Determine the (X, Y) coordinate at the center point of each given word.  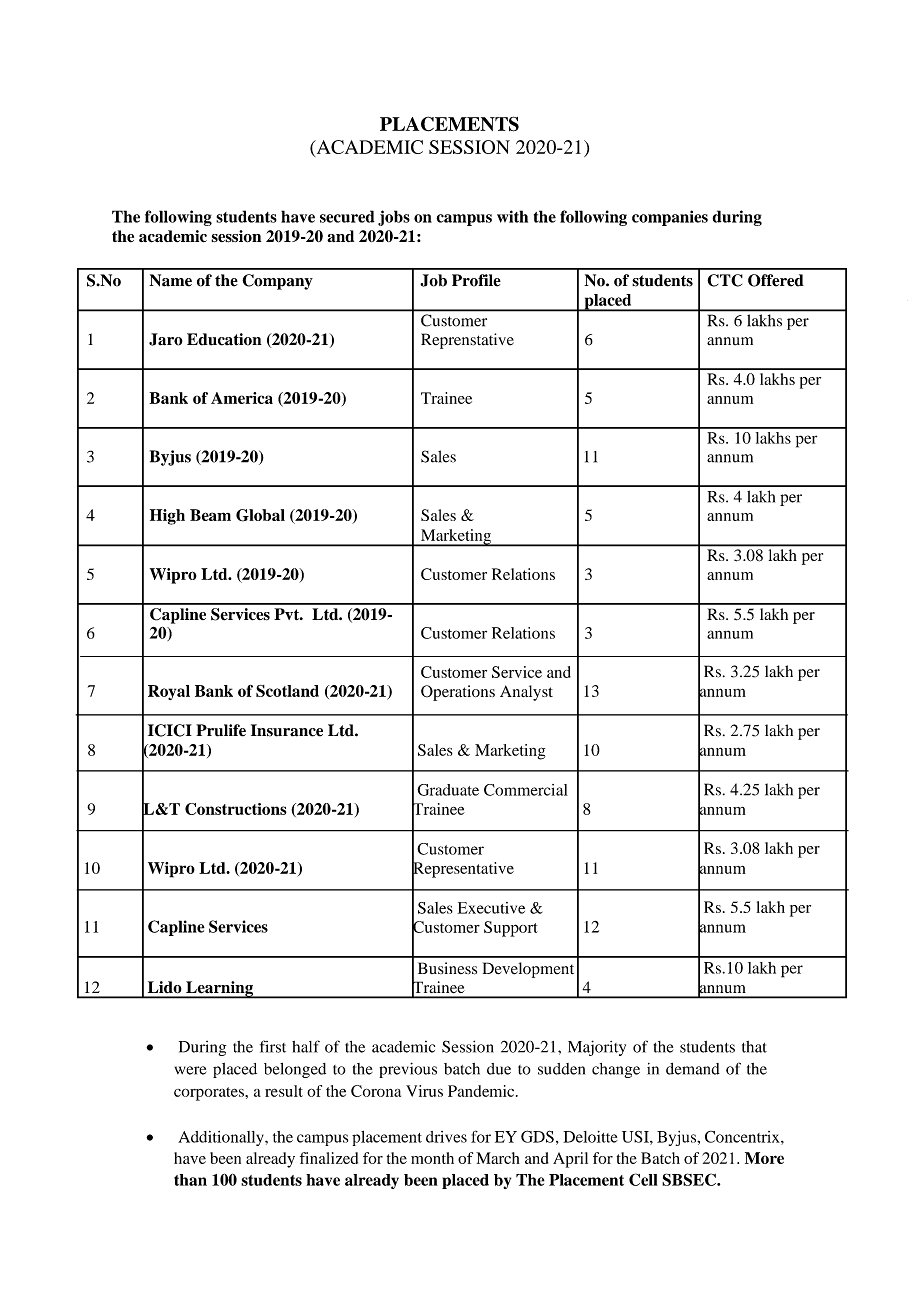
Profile (476, 280)
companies (670, 218)
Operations (458, 693)
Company (277, 282)
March (498, 1158)
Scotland (287, 691)
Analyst (526, 693)
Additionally (222, 1138)
